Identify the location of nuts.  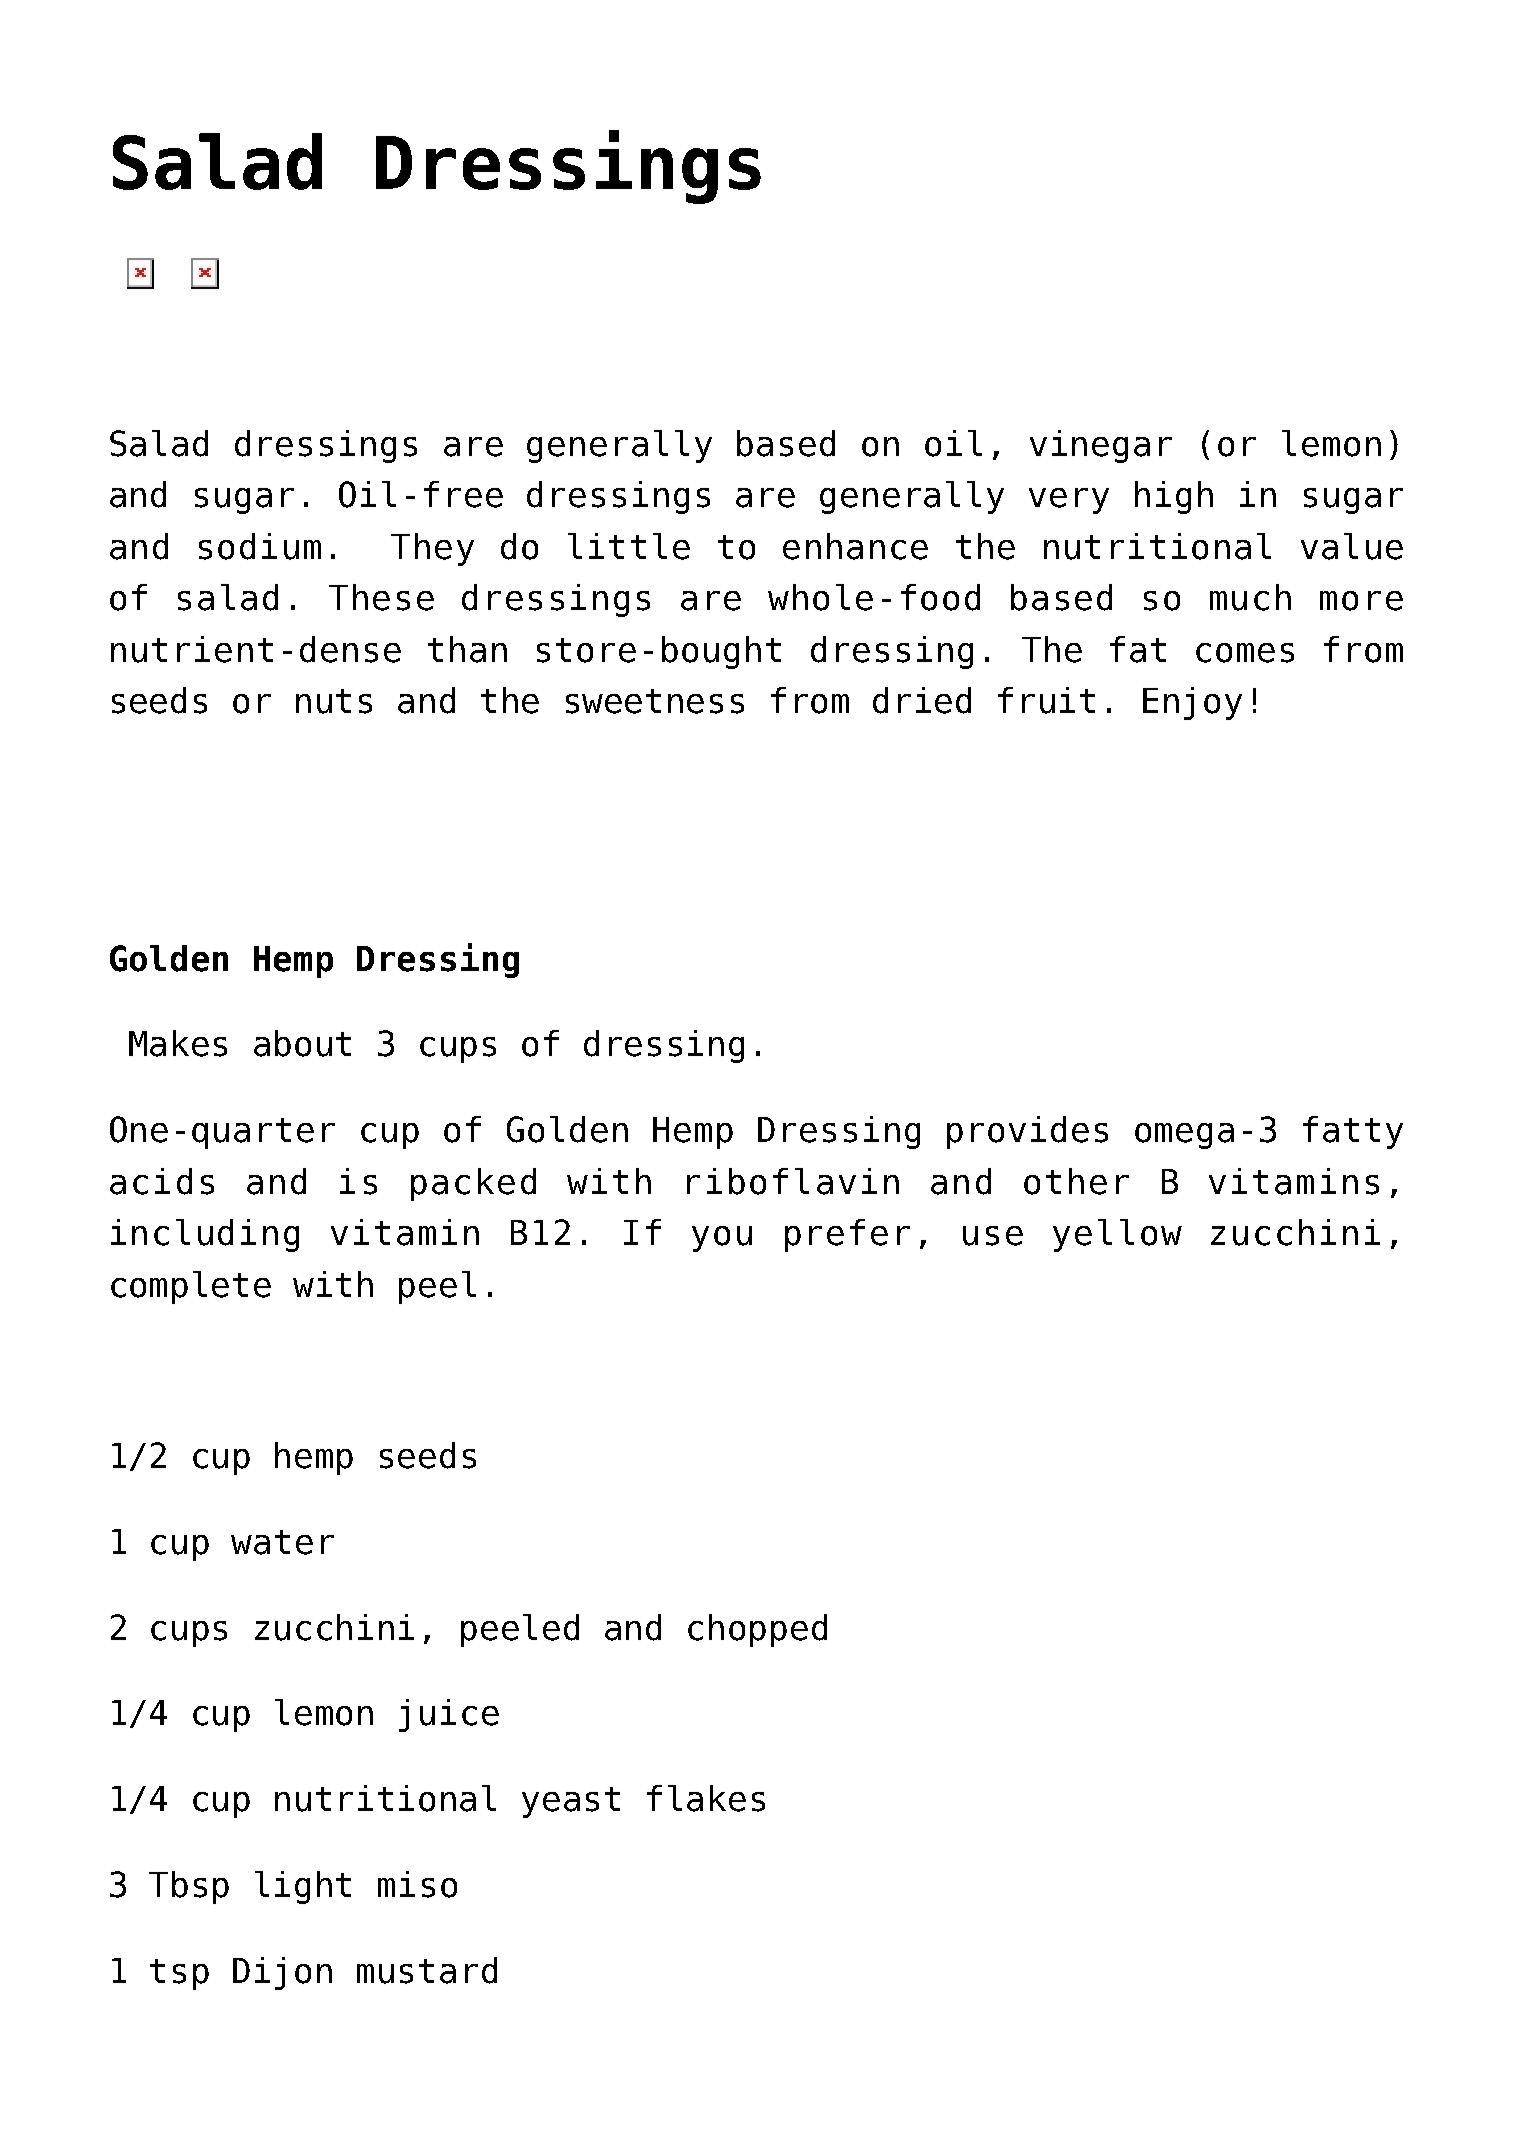
(334, 701).
